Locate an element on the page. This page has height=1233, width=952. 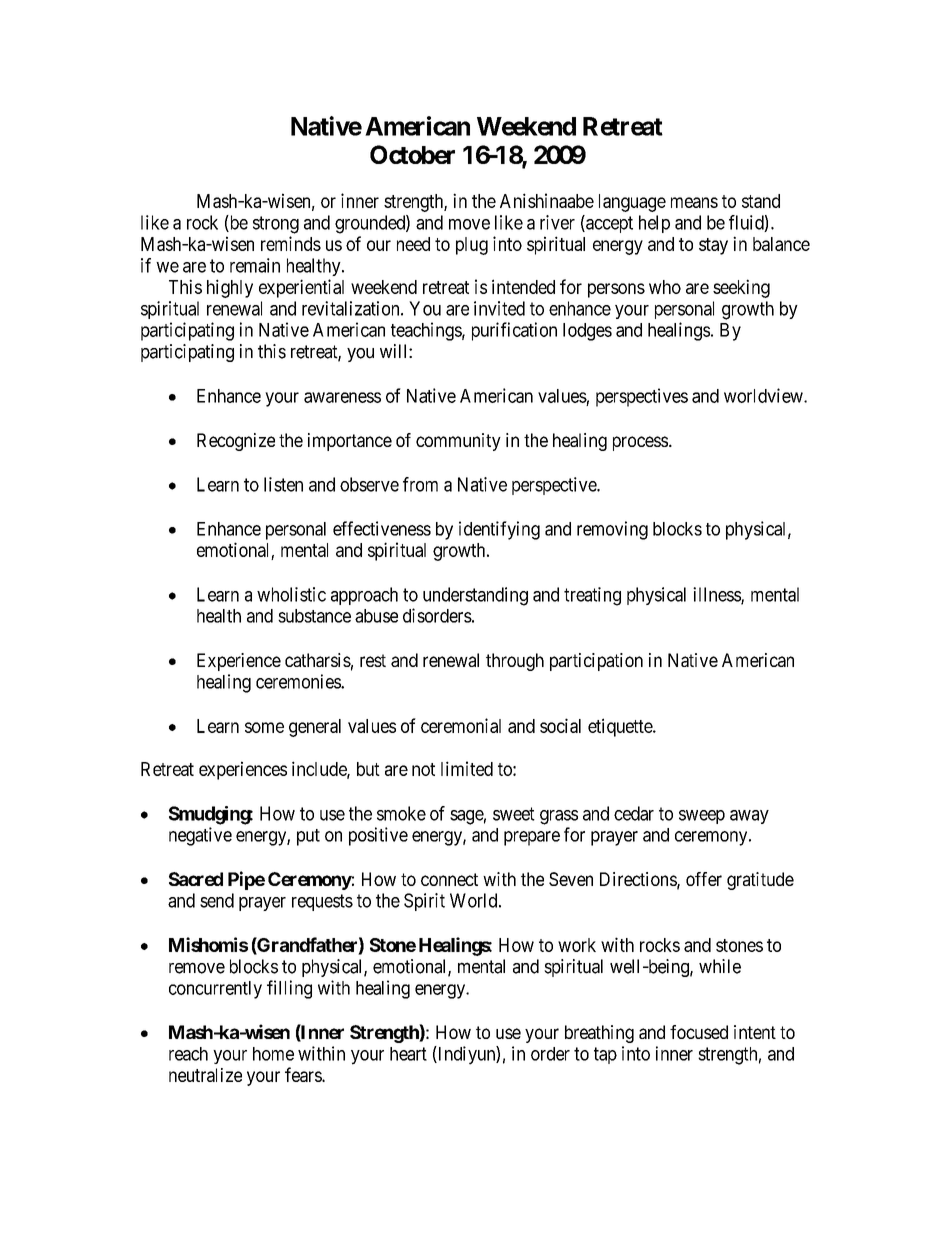
October is located at coordinates (412, 154).
